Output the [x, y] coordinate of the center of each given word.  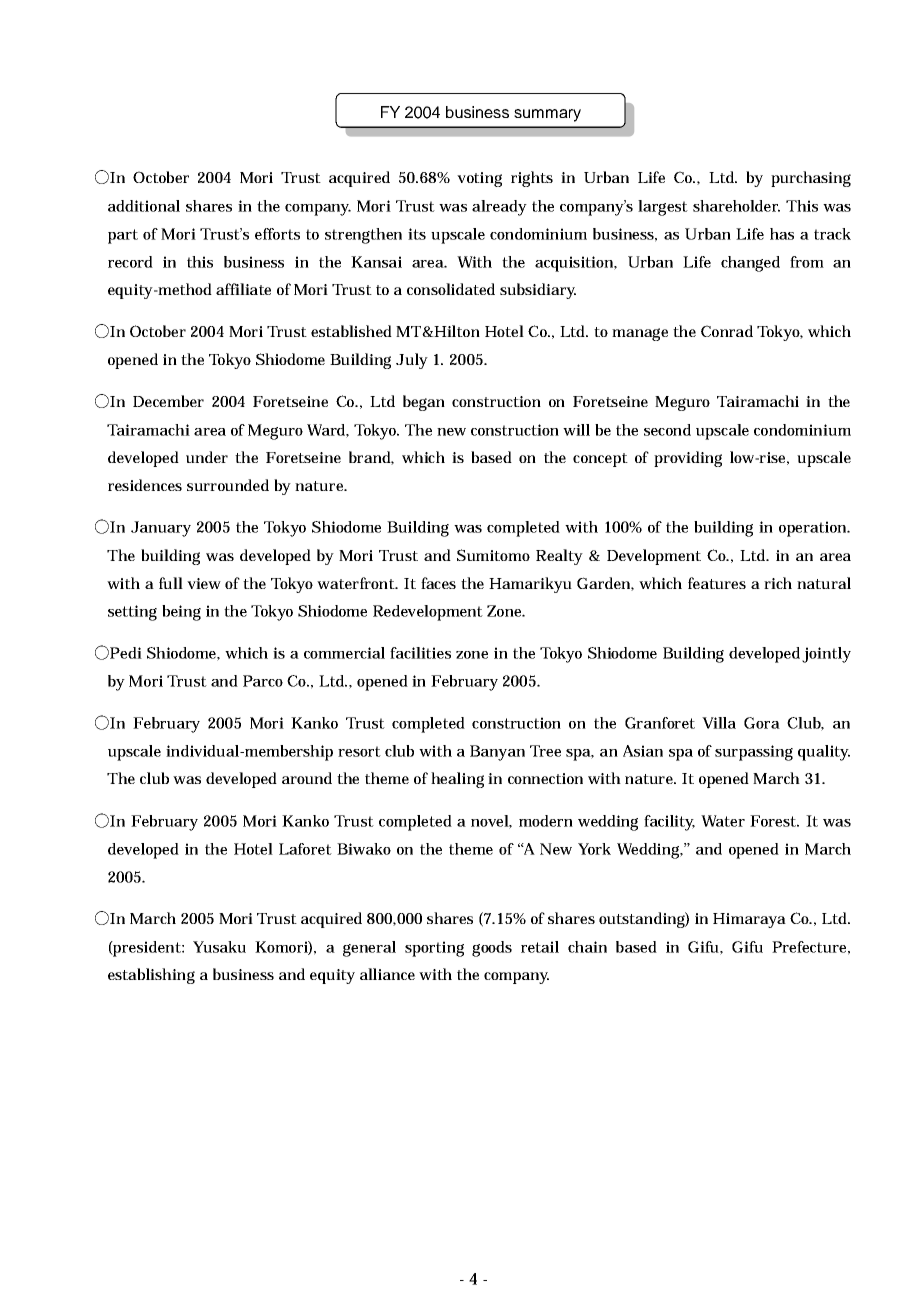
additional [144, 206]
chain [587, 947]
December [168, 401]
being [181, 613]
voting [479, 179]
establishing [151, 976]
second [667, 430]
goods [492, 949]
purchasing [811, 179]
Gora [762, 723]
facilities [420, 653]
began [424, 403]
